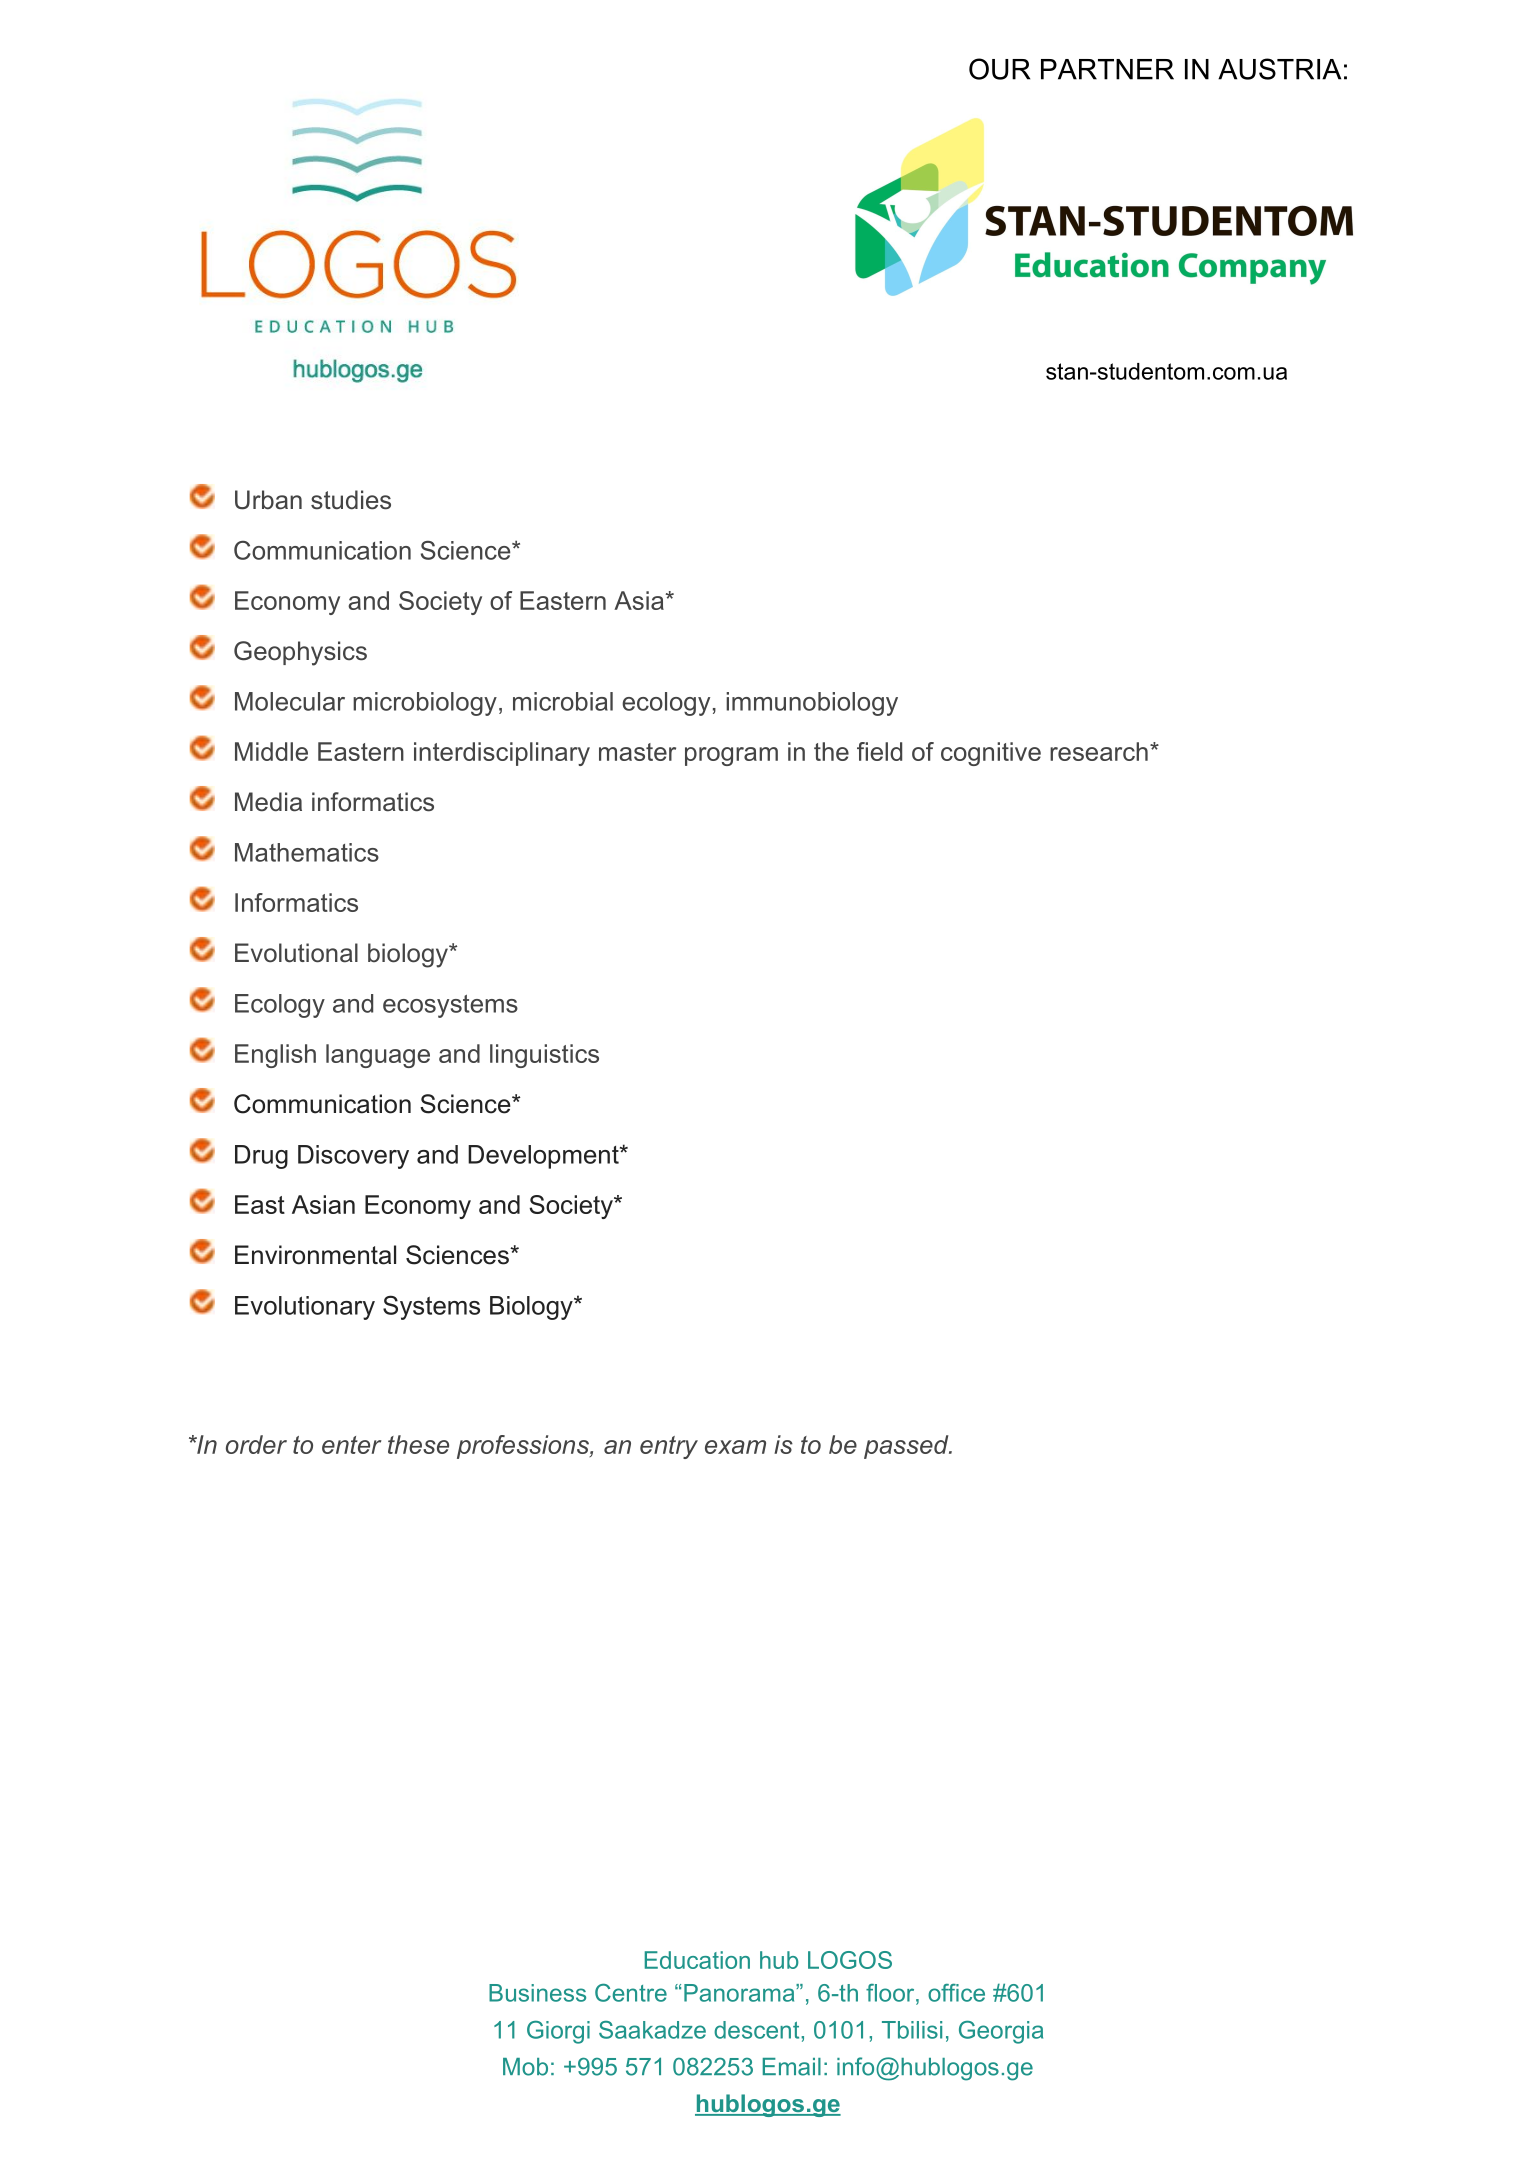 The height and width of the image is (2174, 1537). I want to click on Georgia, so click(1001, 2032).
